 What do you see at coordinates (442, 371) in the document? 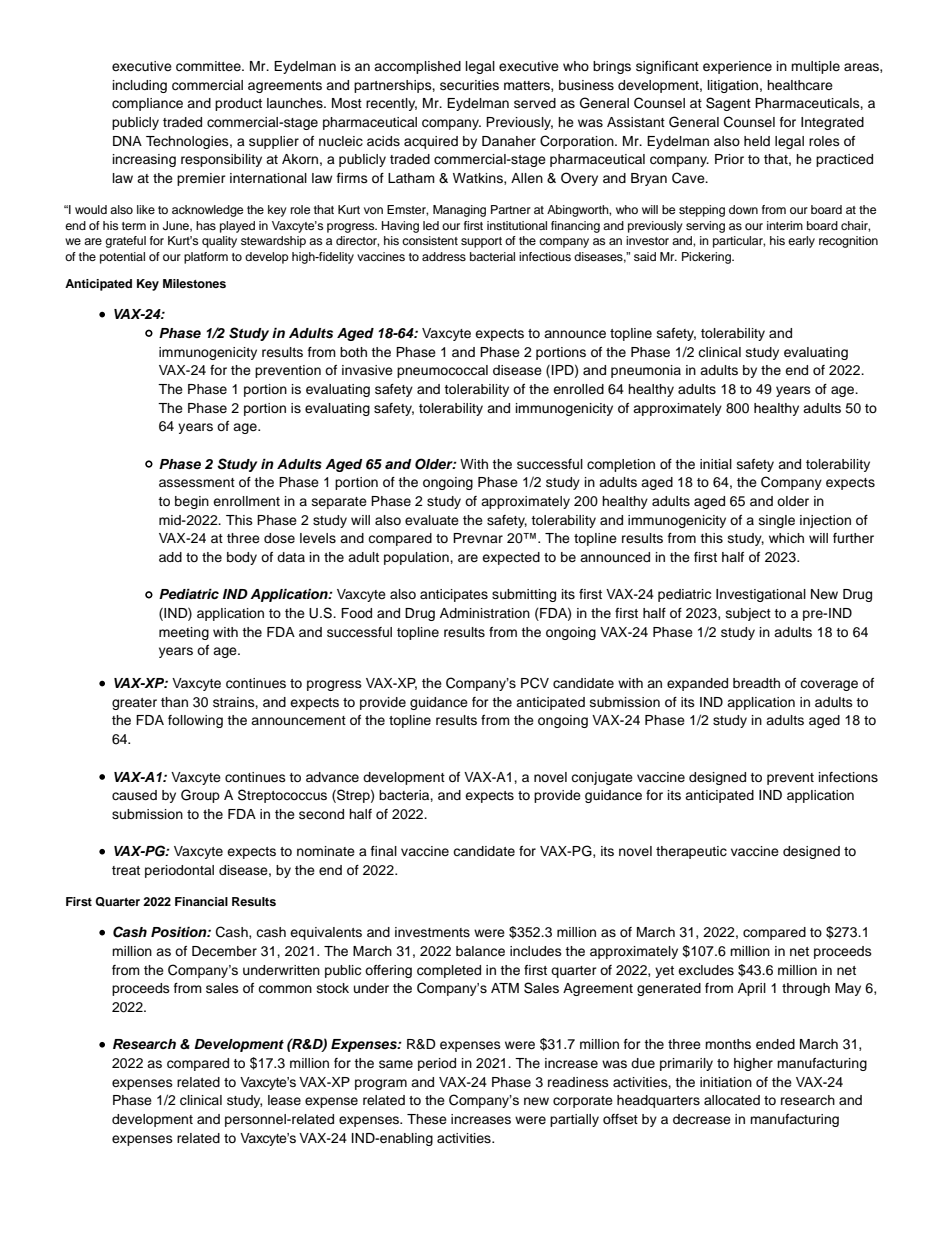
I see `pneumococcal` at bounding box center [442, 371].
